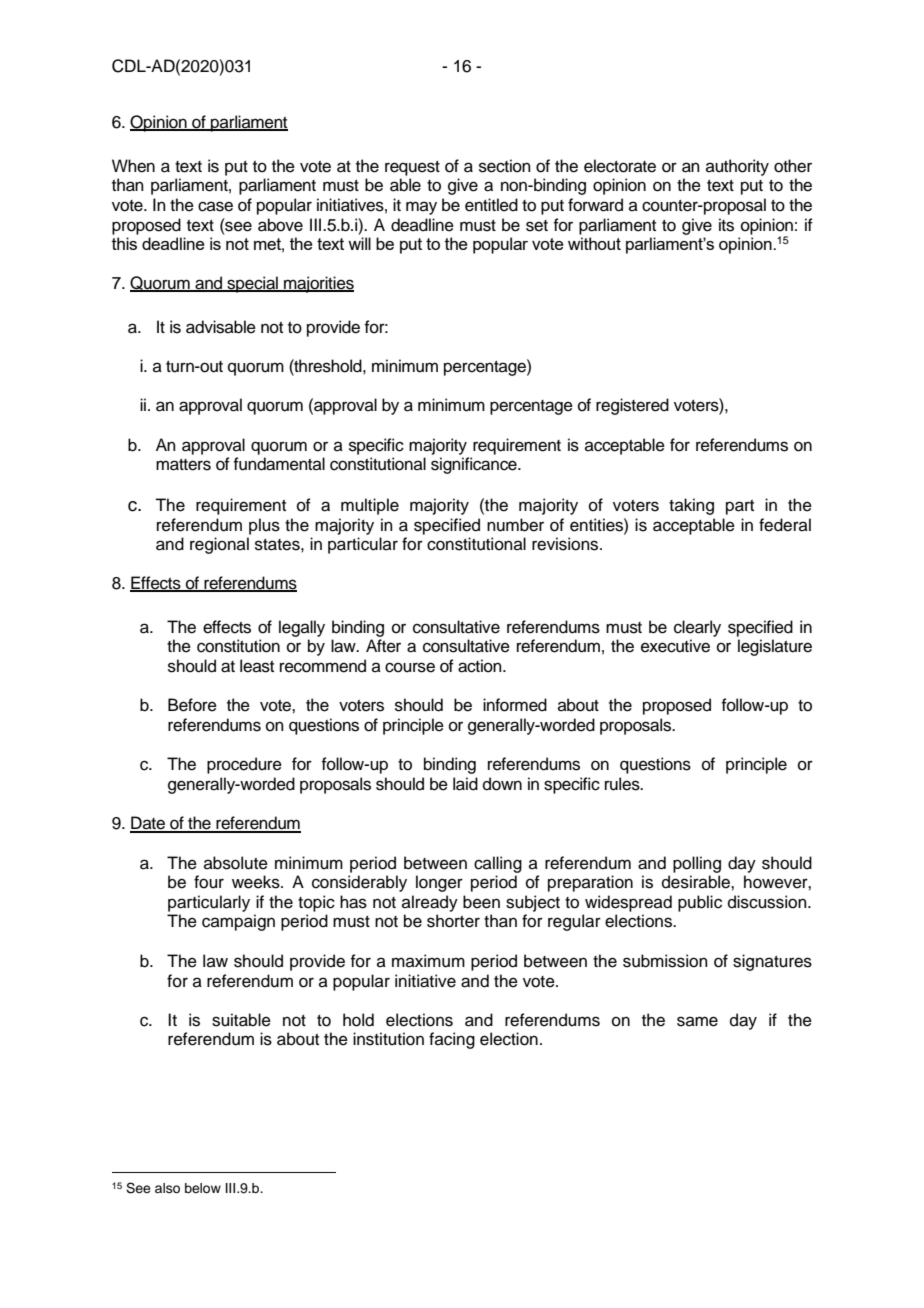 This screenshot has width=924, height=1308. I want to click on absolute, so click(236, 863).
